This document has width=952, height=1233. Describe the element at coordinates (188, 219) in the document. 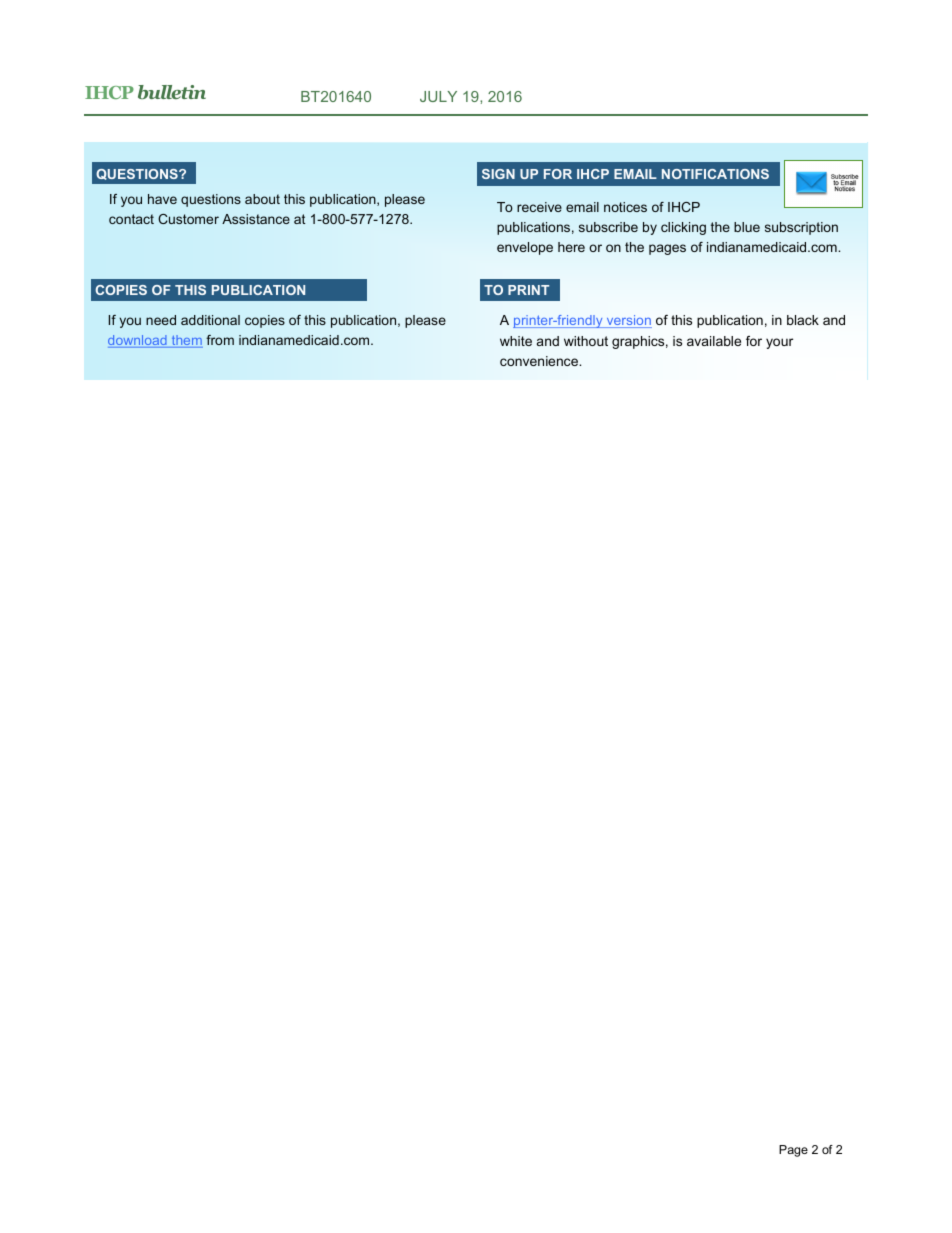

I see `Customer` at that location.
